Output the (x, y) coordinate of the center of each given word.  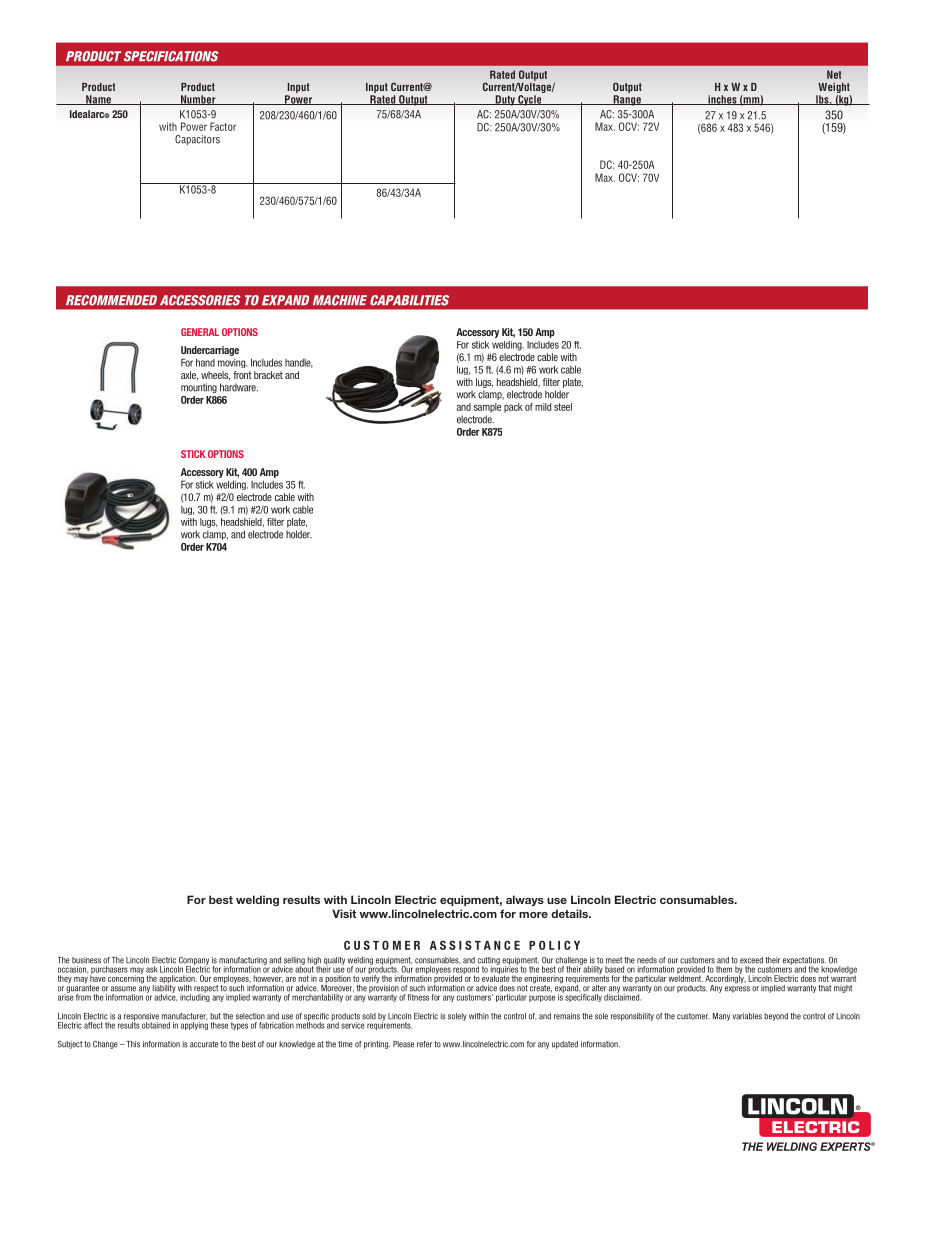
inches (722, 100)
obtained (156, 1025)
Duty (505, 100)
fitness (418, 997)
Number (198, 100)
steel (563, 407)
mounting (199, 388)
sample (487, 408)
